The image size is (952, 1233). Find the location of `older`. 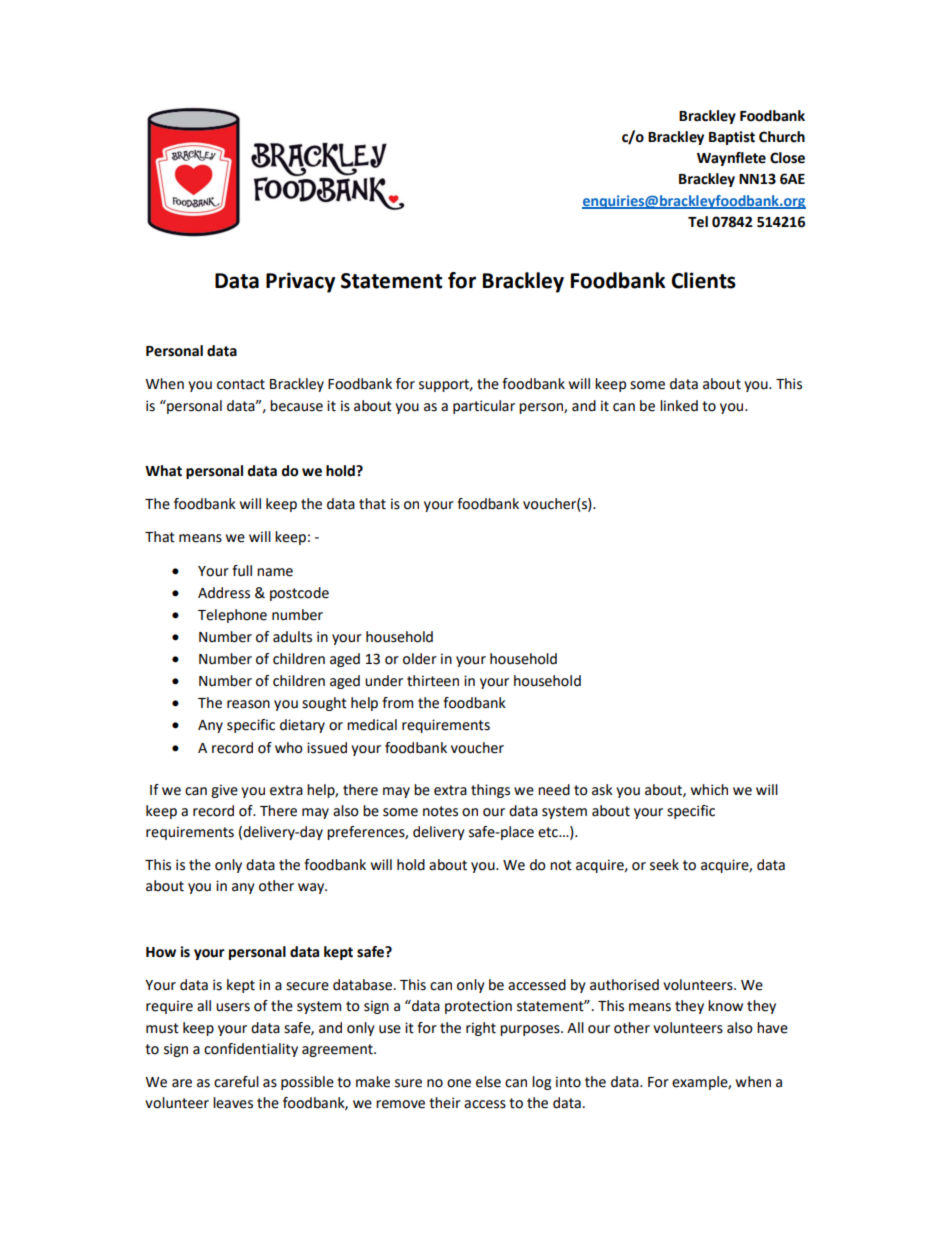

older is located at coordinates (420, 659).
